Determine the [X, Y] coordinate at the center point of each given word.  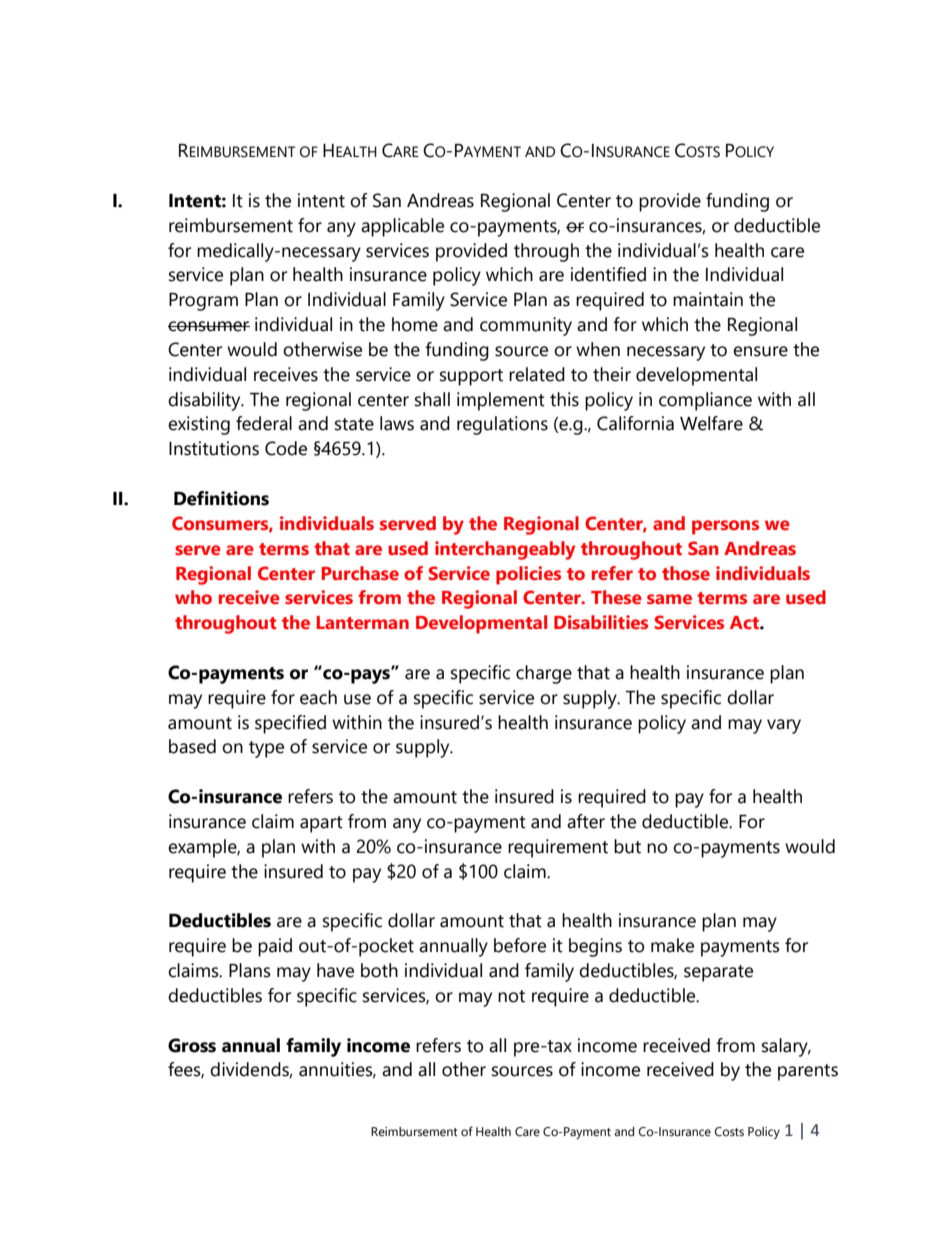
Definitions [221, 498]
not [511, 996]
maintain [708, 299]
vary [784, 726]
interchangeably [505, 550]
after [586, 821]
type [266, 749]
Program [203, 302]
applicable [402, 227]
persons [725, 527]
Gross [192, 1045]
